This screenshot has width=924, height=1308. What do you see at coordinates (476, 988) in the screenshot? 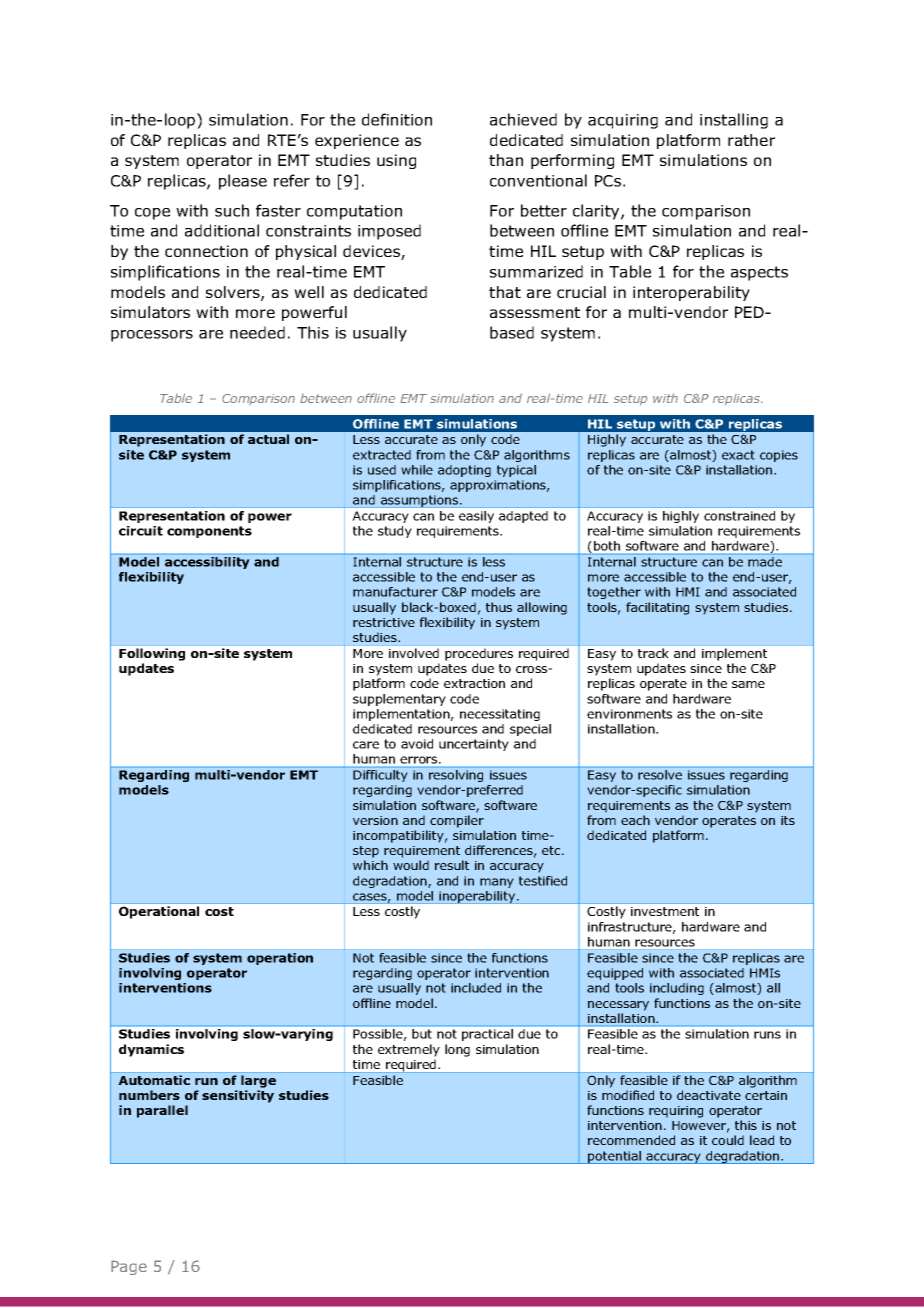
I see `included` at bounding box center [476, 988].
